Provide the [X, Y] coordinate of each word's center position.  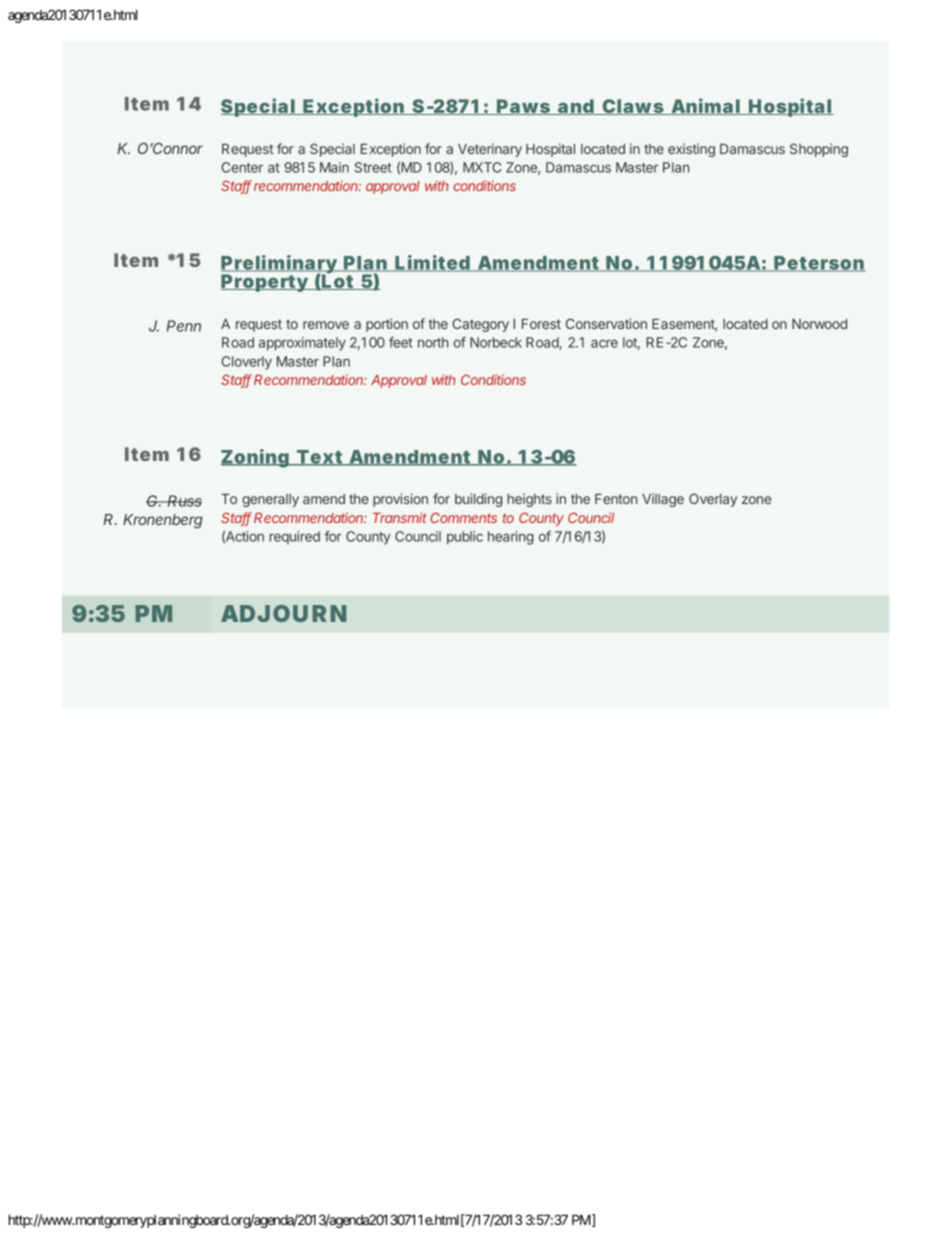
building [478, 500]
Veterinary [490, 150]
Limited [433, 263]
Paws [524, 107]
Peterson [819, 264]
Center [242, 167]
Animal [705, 106]
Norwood [819, 324]
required [294, 537]
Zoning [256, 458]
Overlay [713, 500]
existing [691, 150]
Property [265, 283]
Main [334, 167]
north [433, 342]
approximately [302, 344]
